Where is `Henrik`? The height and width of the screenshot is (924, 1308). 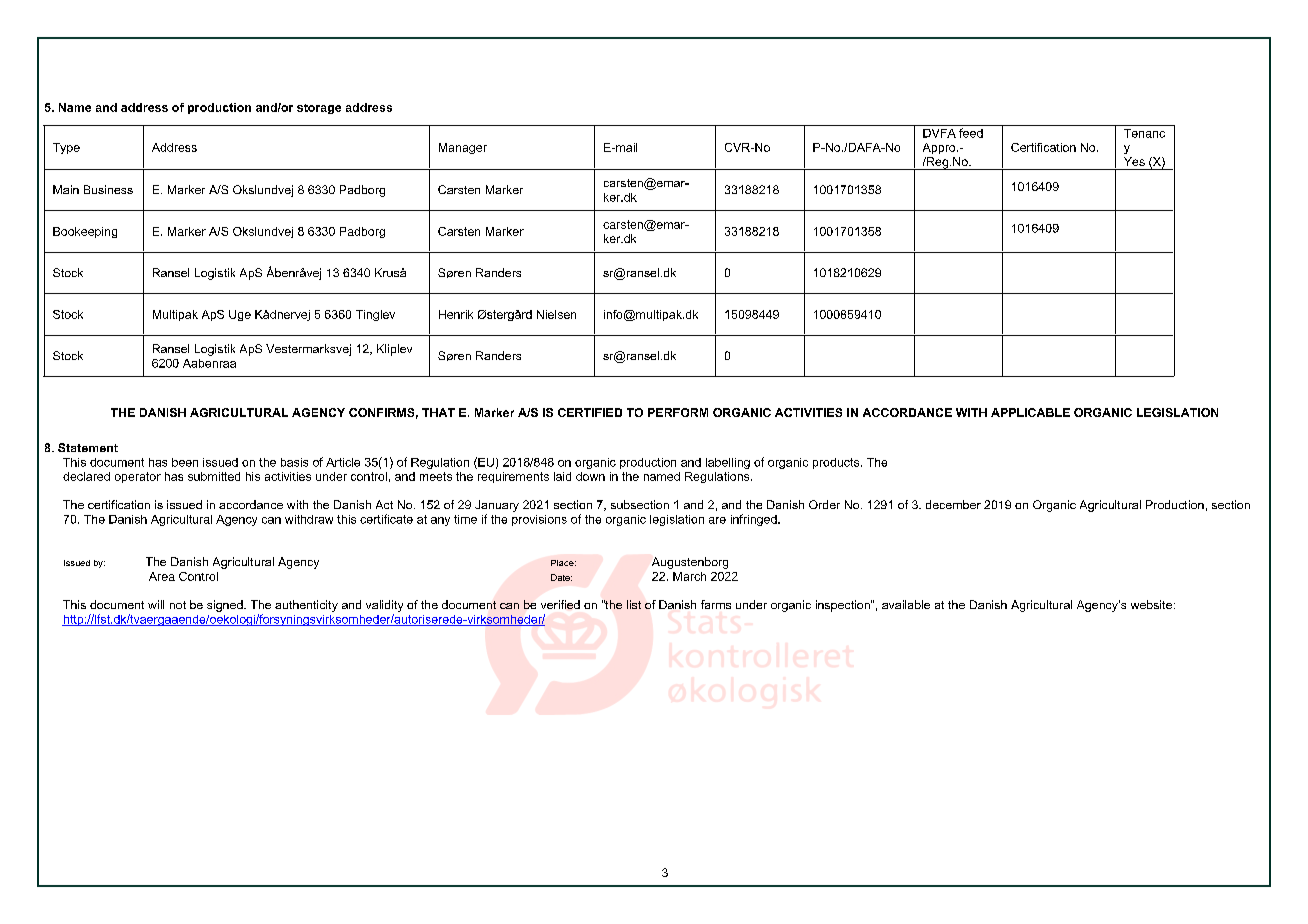
Henrik is located at coordinates (456, 314).
